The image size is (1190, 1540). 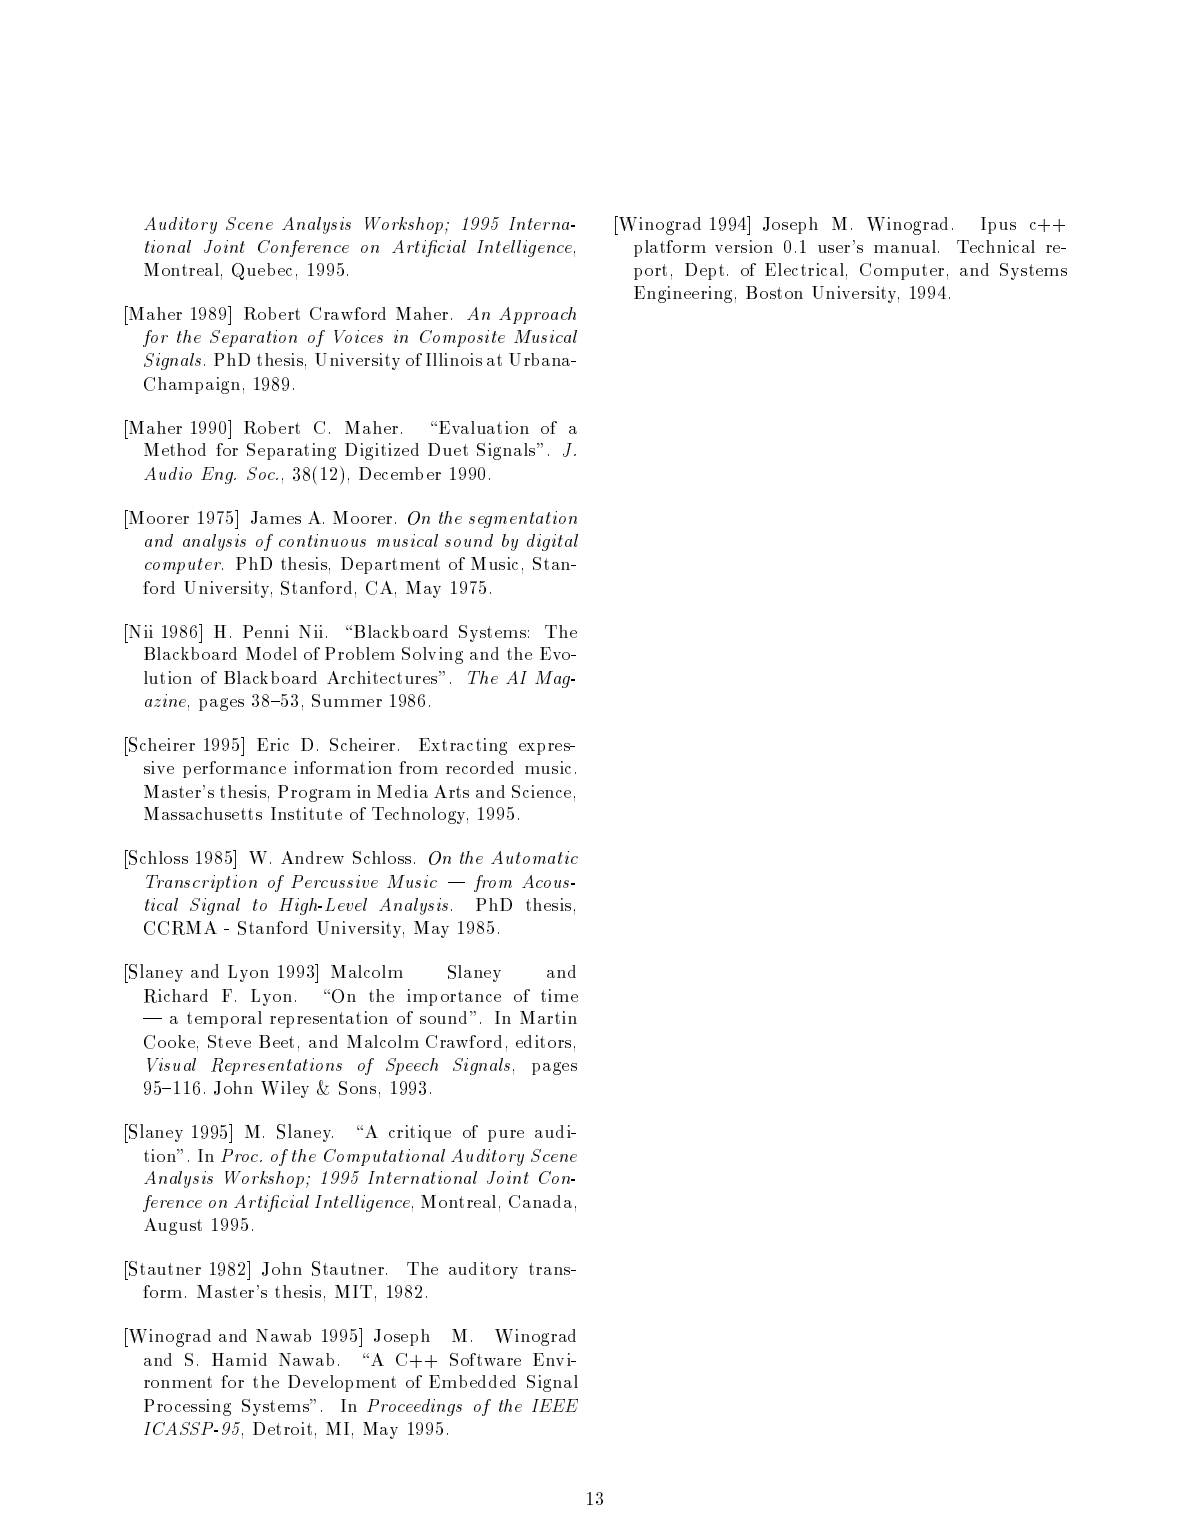 What do you see at coordinates (276, 517) in the screenshot?
I see `James` at bounding box center [276, 517].
